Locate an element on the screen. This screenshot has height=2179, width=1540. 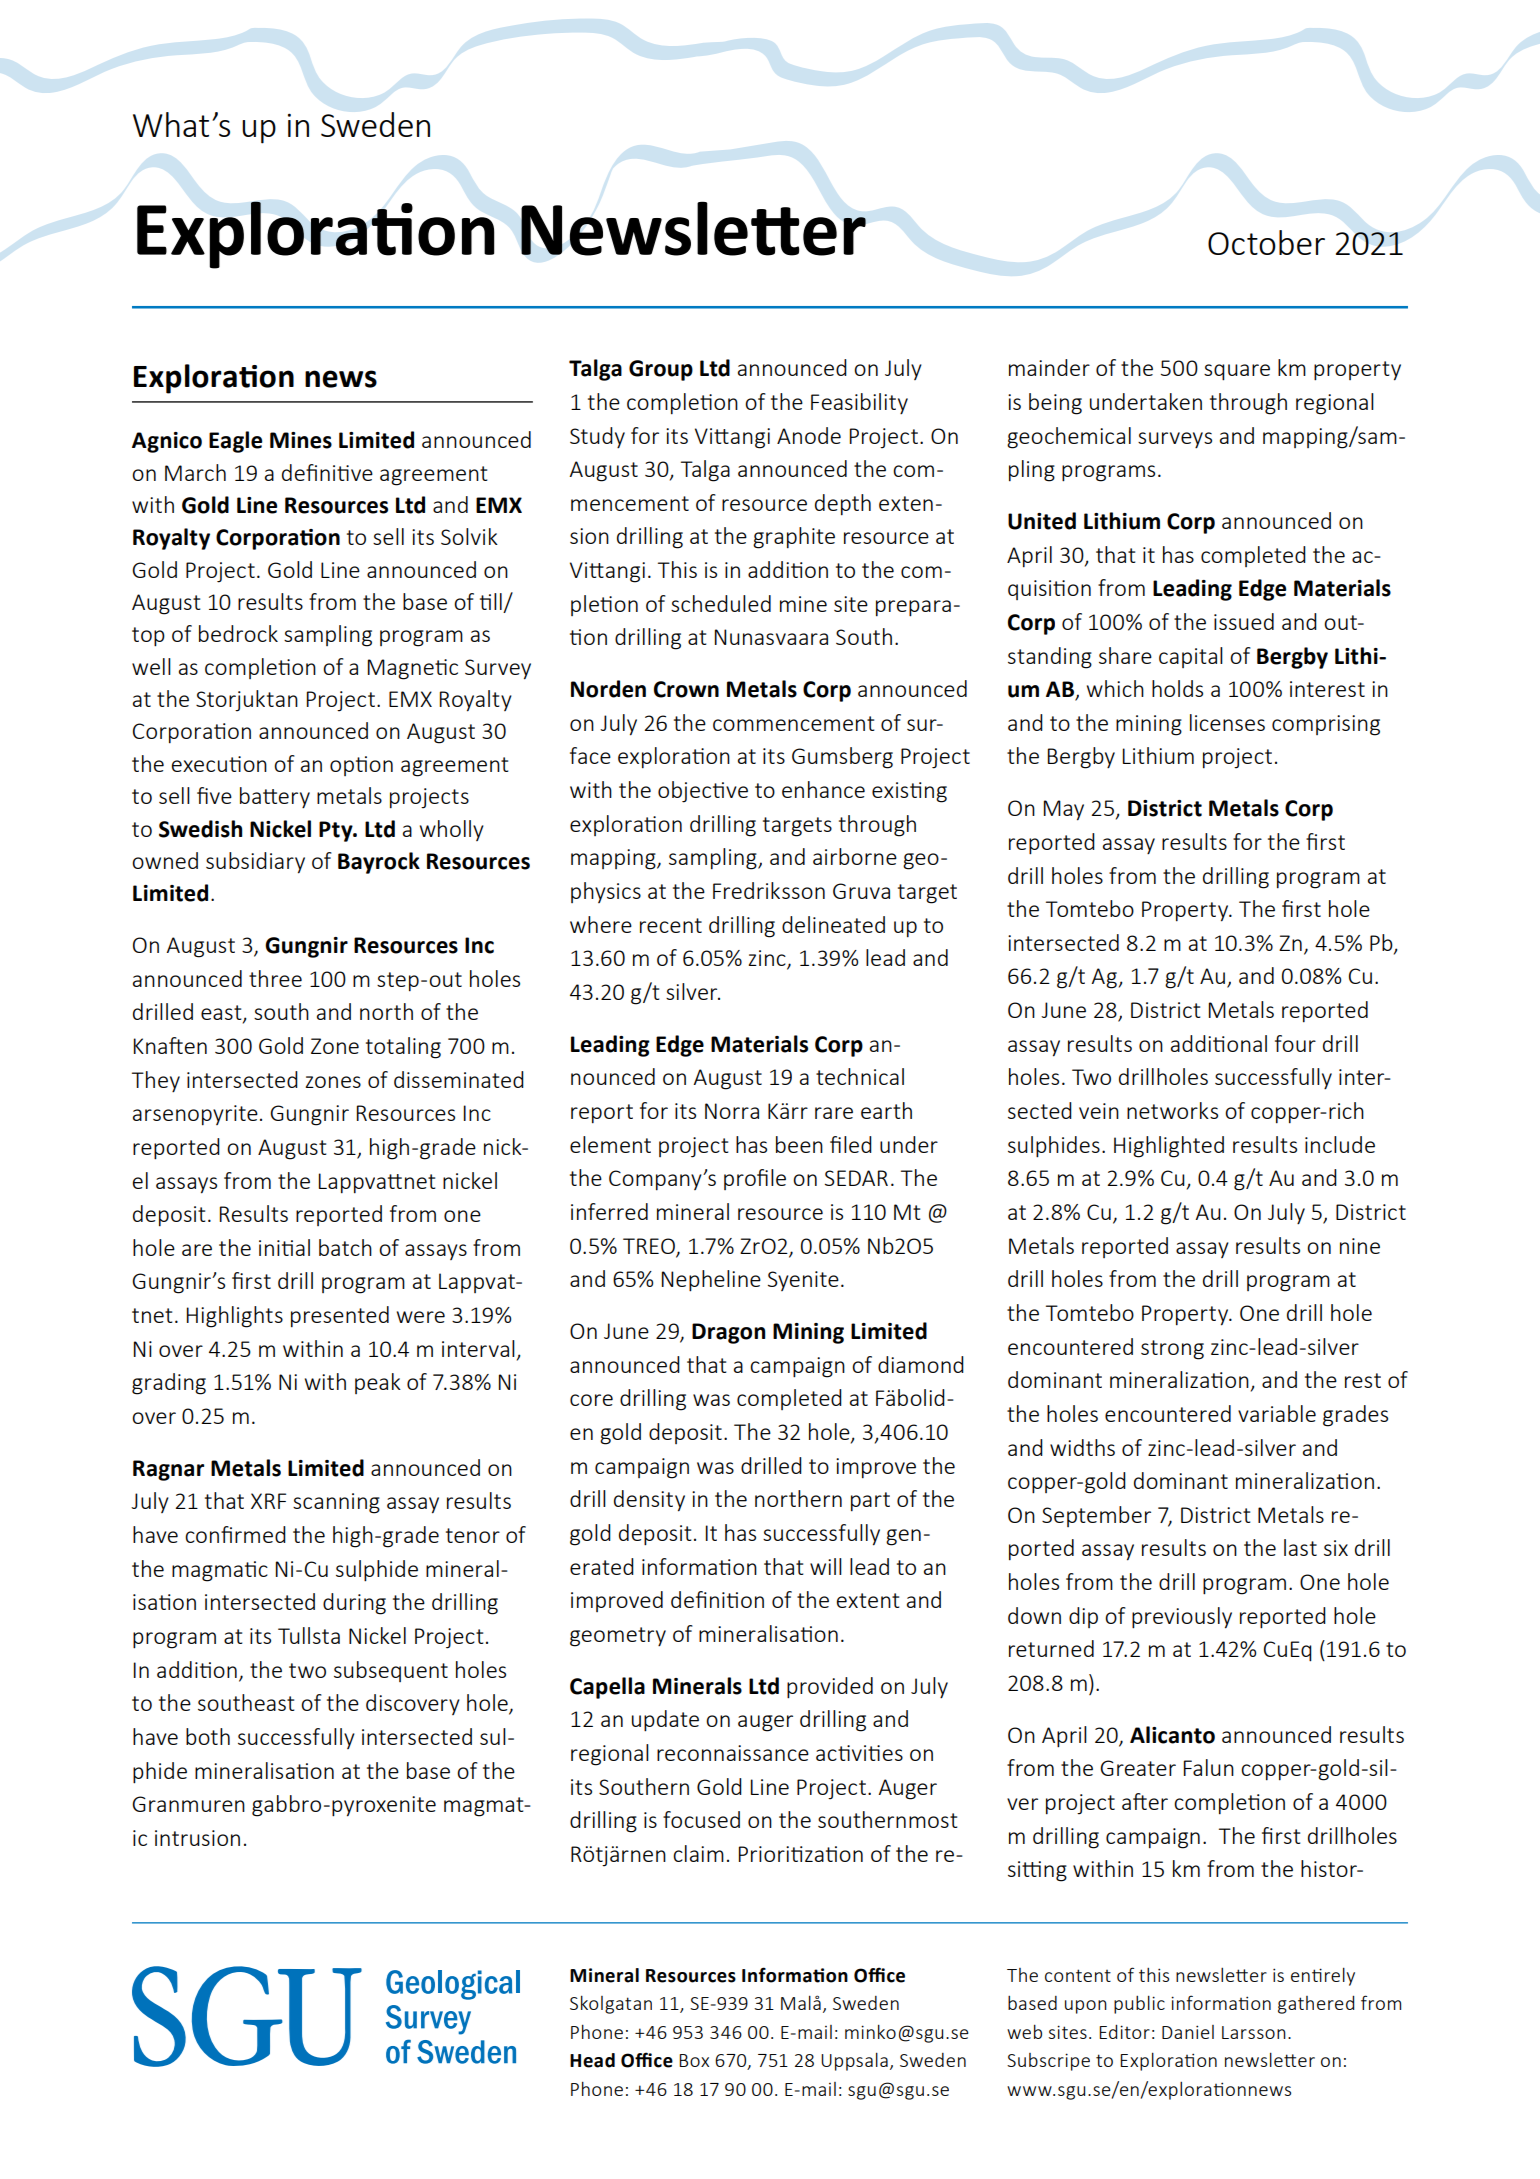
will is located at coordinates (826, 1566).
